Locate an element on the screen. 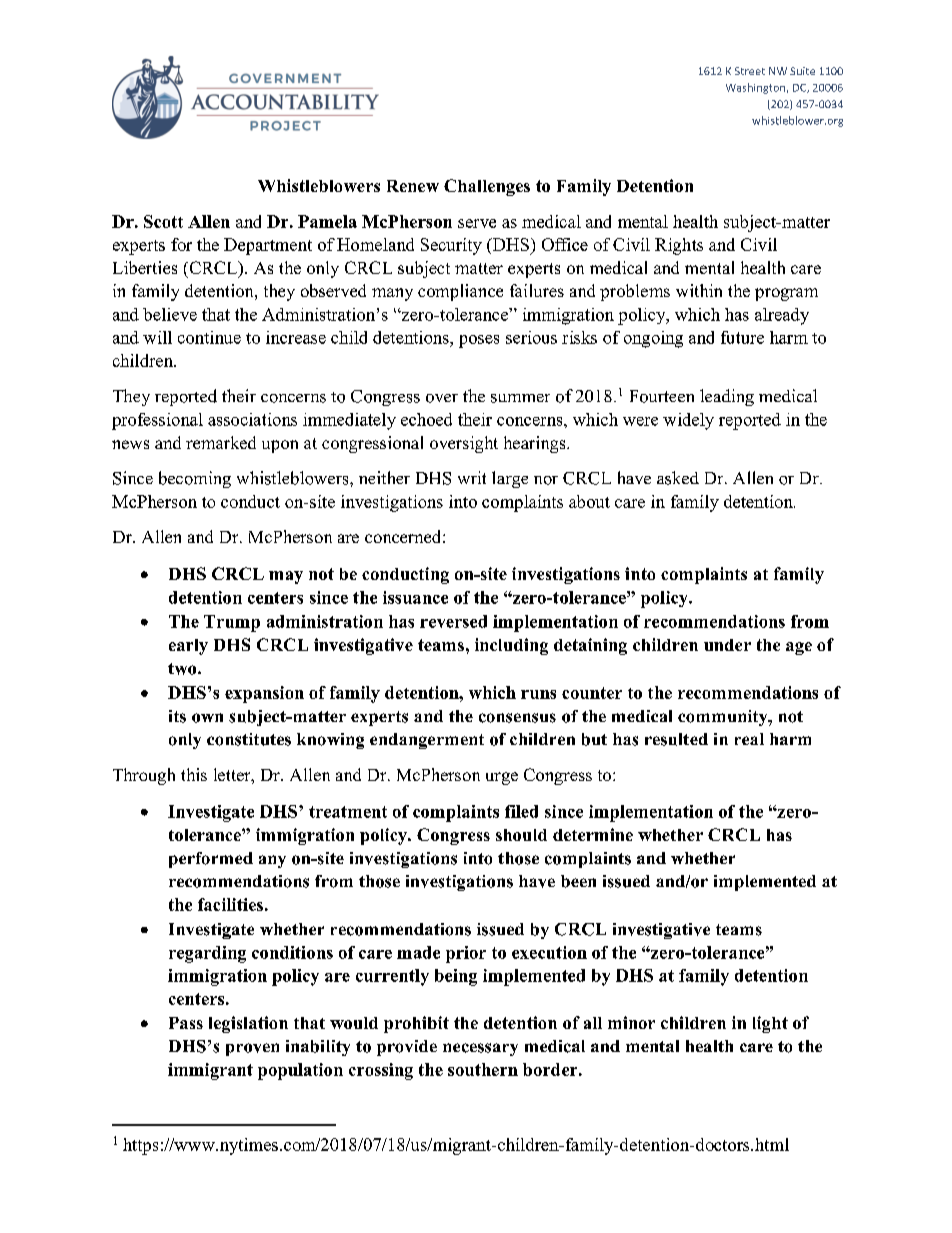  leading is located at coordinates (727, 397).
